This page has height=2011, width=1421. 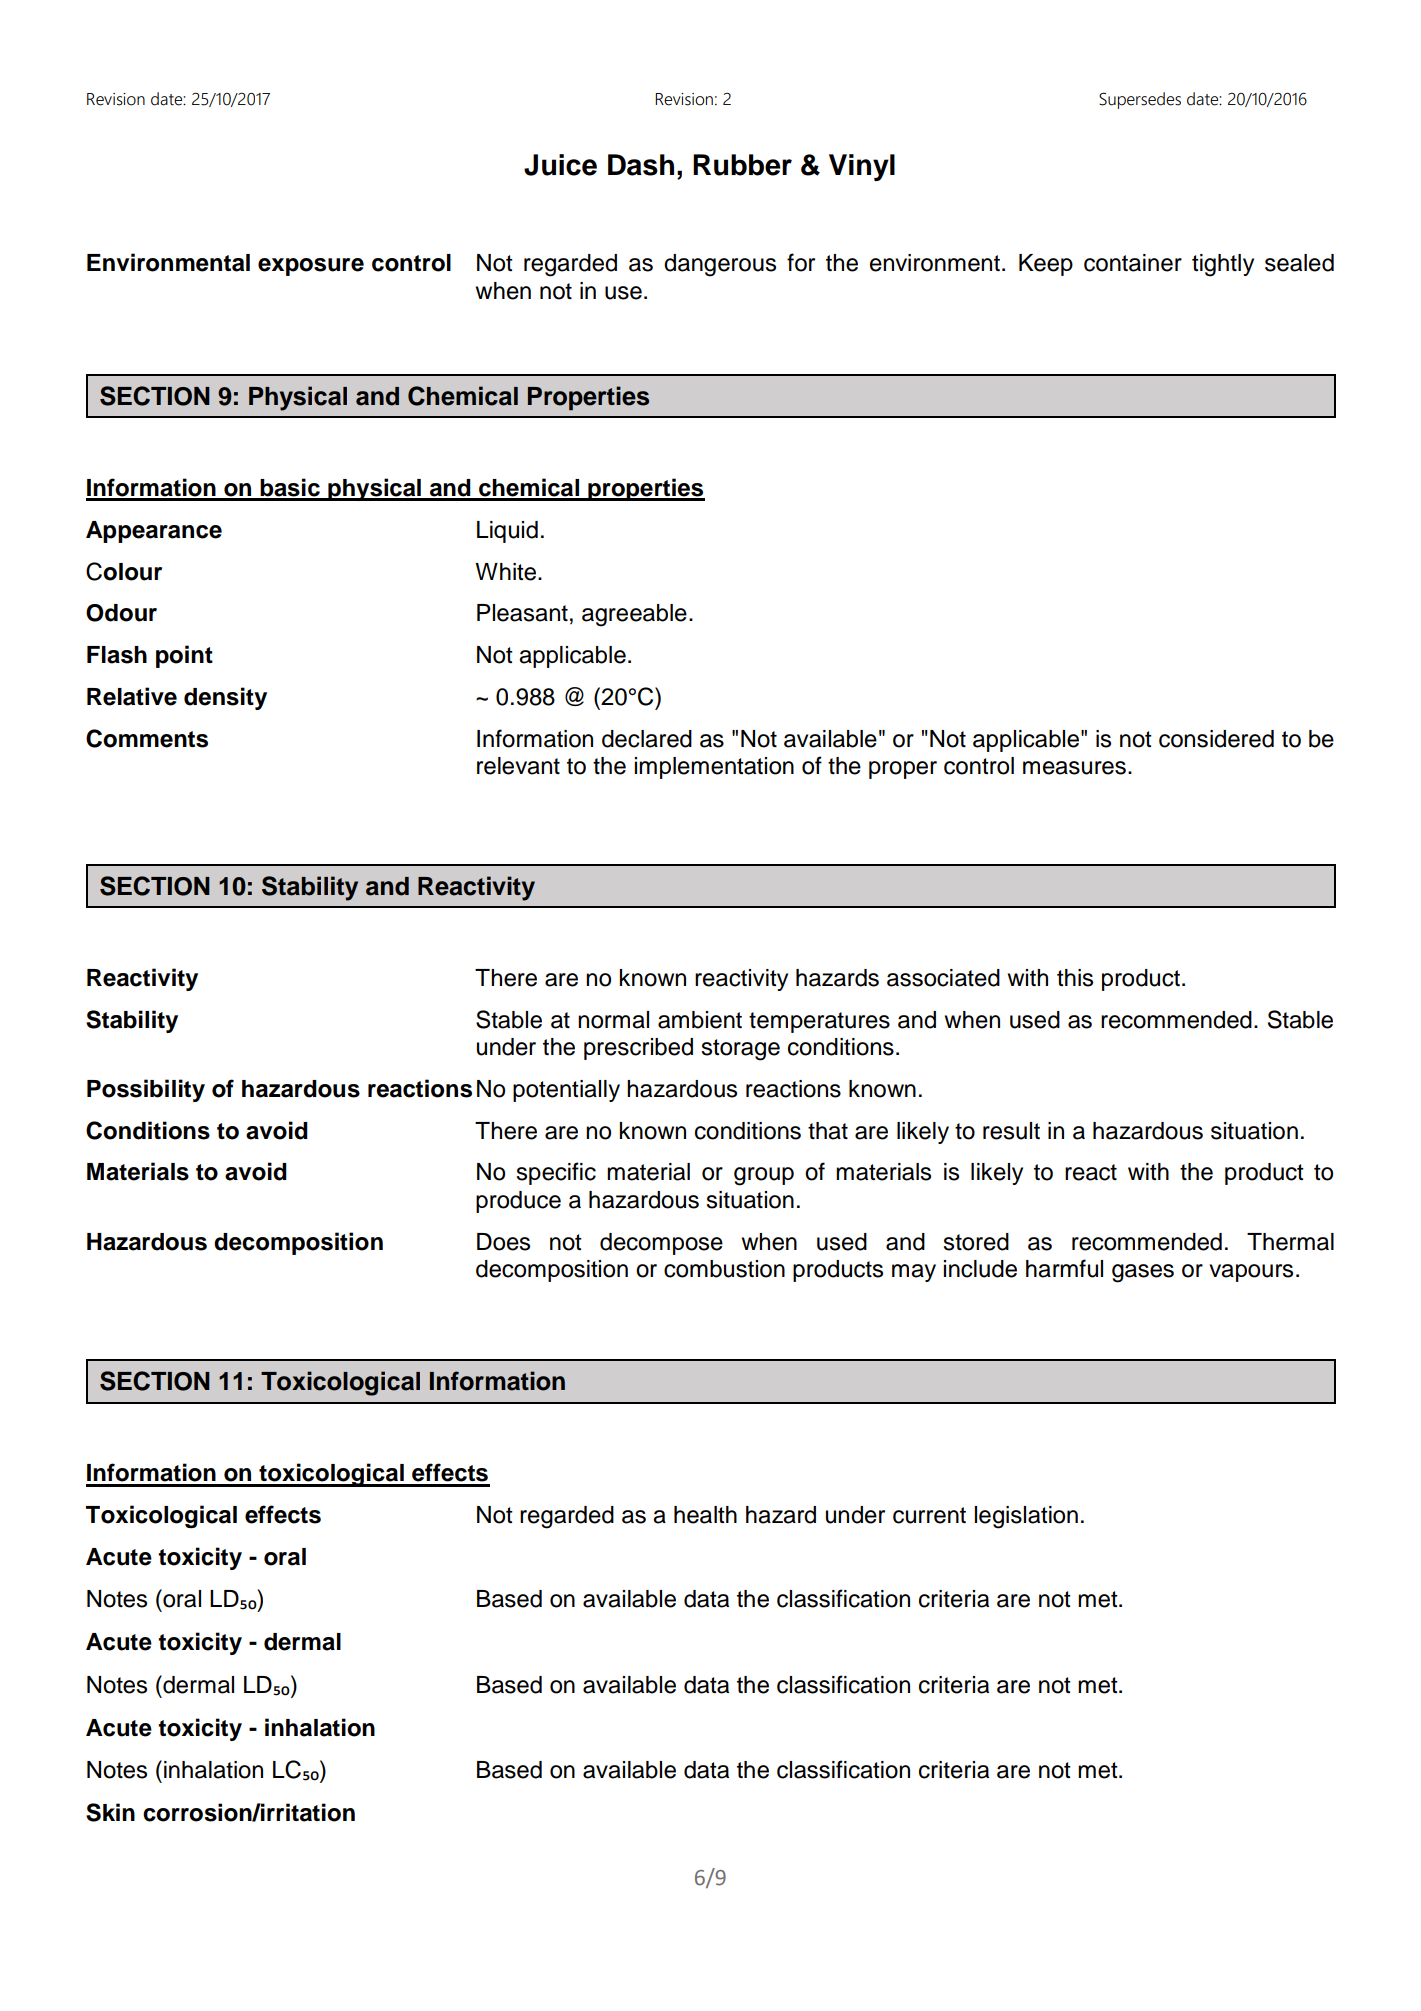 What do you see at coordinates (742, 165) in the page?
I see `Rubber` at bounding box center [742, 165].
